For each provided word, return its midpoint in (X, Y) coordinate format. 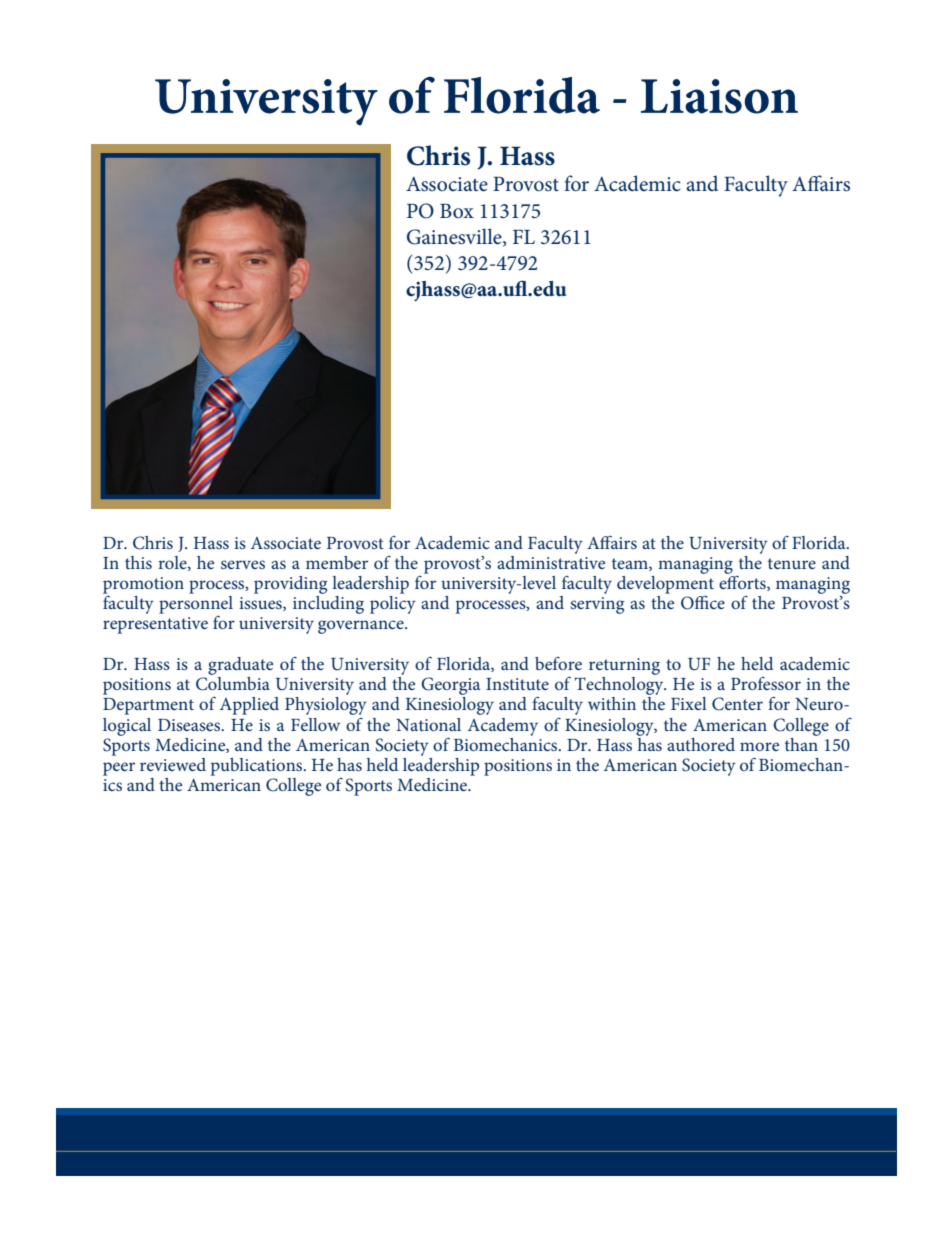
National (428, 724)
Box (457, 211)
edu (549, 289)
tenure (792, 563)
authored (701, 744)
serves (243, 564)
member (337, 562)
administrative (551, 561)
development (665, 584)
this (138, 562)
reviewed (173, 764)
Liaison (719, 96)
